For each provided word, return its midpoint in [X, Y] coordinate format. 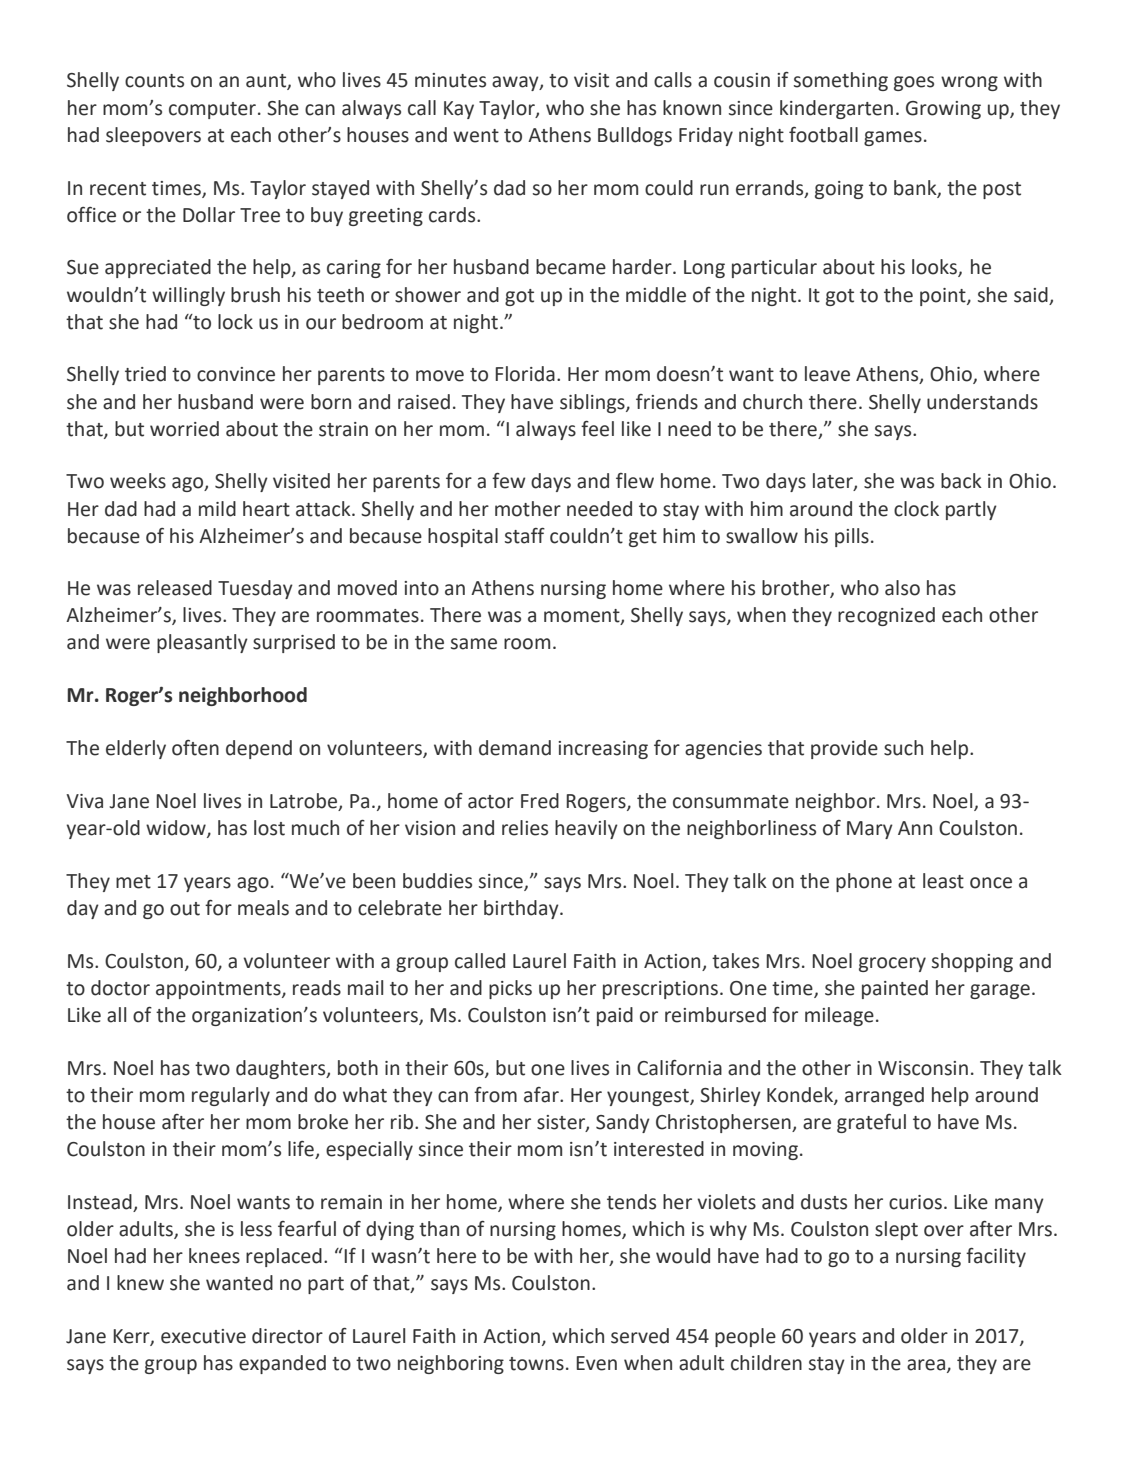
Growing [943, 110]
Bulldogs [635, 136]
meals [263, 908]
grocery [892, 964]
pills [852, 537]
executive [203, 1336]
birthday [522, 909]
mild [217, 509]
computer [212, 110]
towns [536, 1364]
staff [525, 536]
